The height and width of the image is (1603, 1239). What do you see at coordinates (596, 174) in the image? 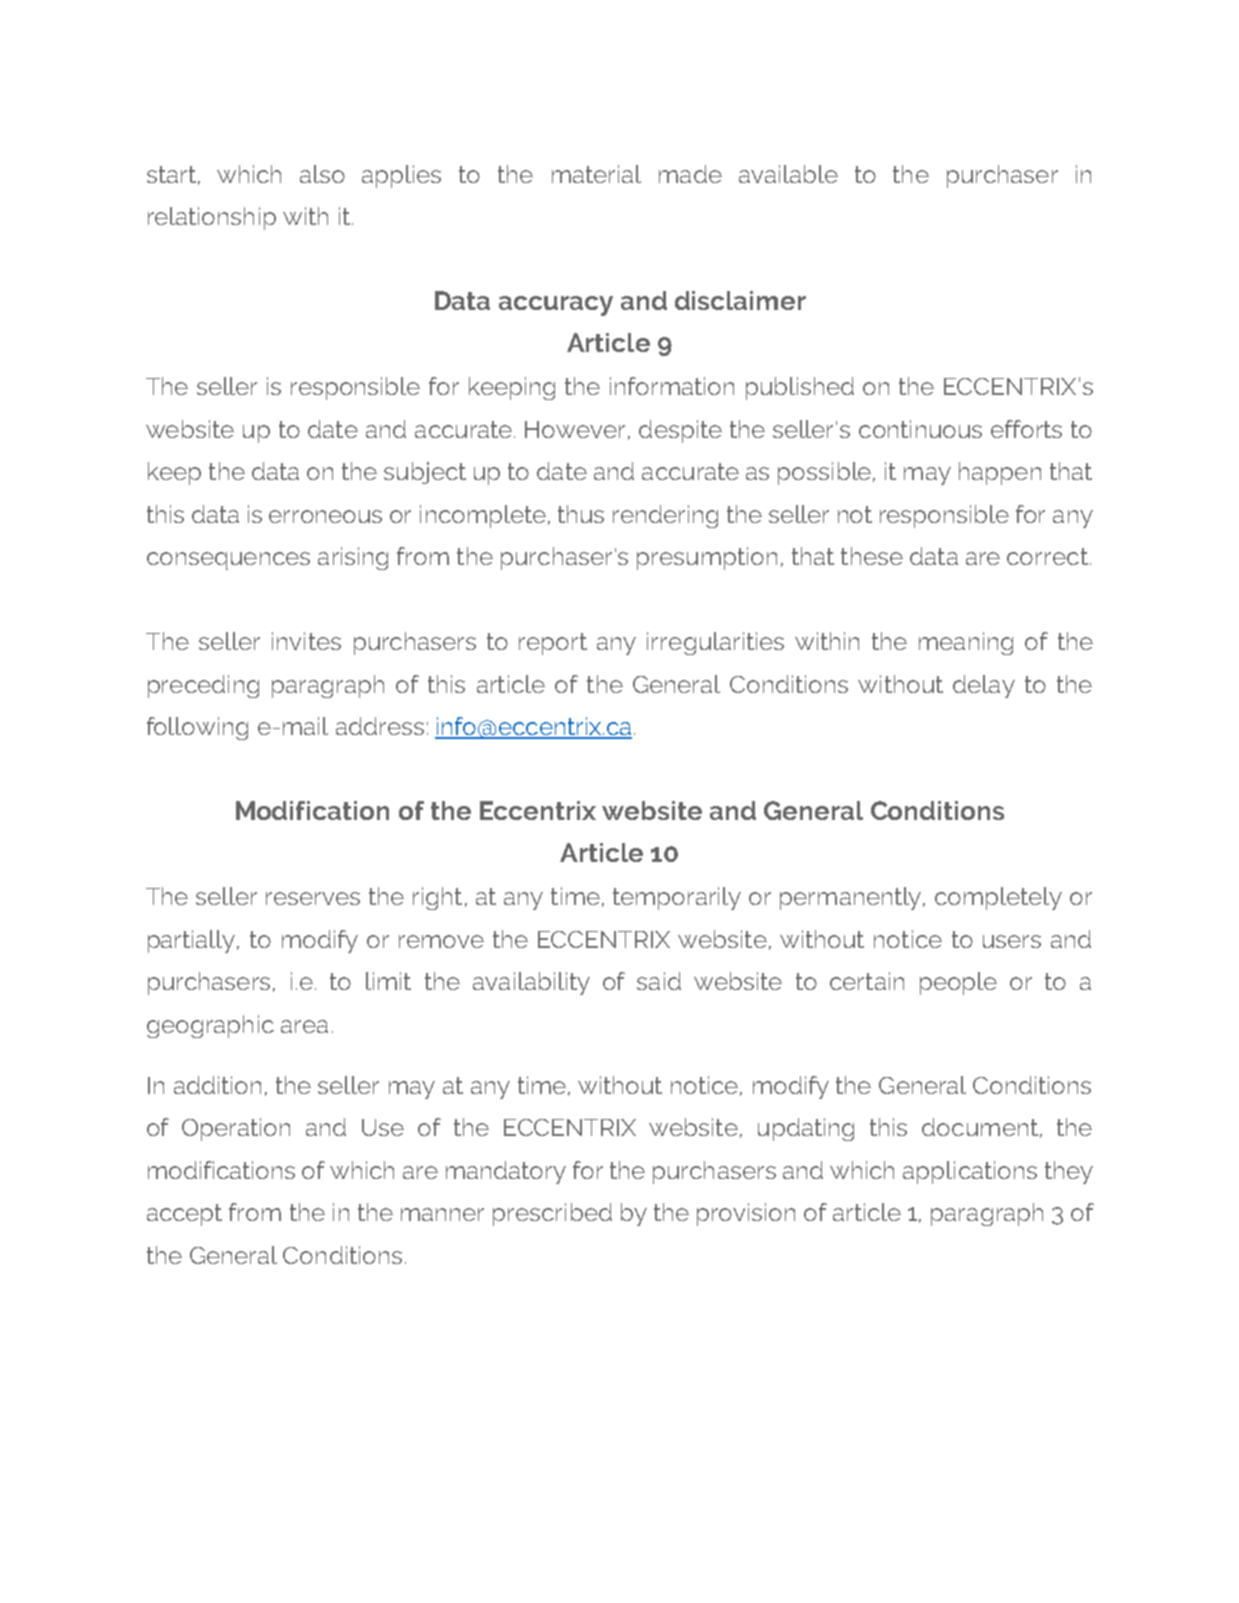
I see `material` at bounding box center [596, 174].
